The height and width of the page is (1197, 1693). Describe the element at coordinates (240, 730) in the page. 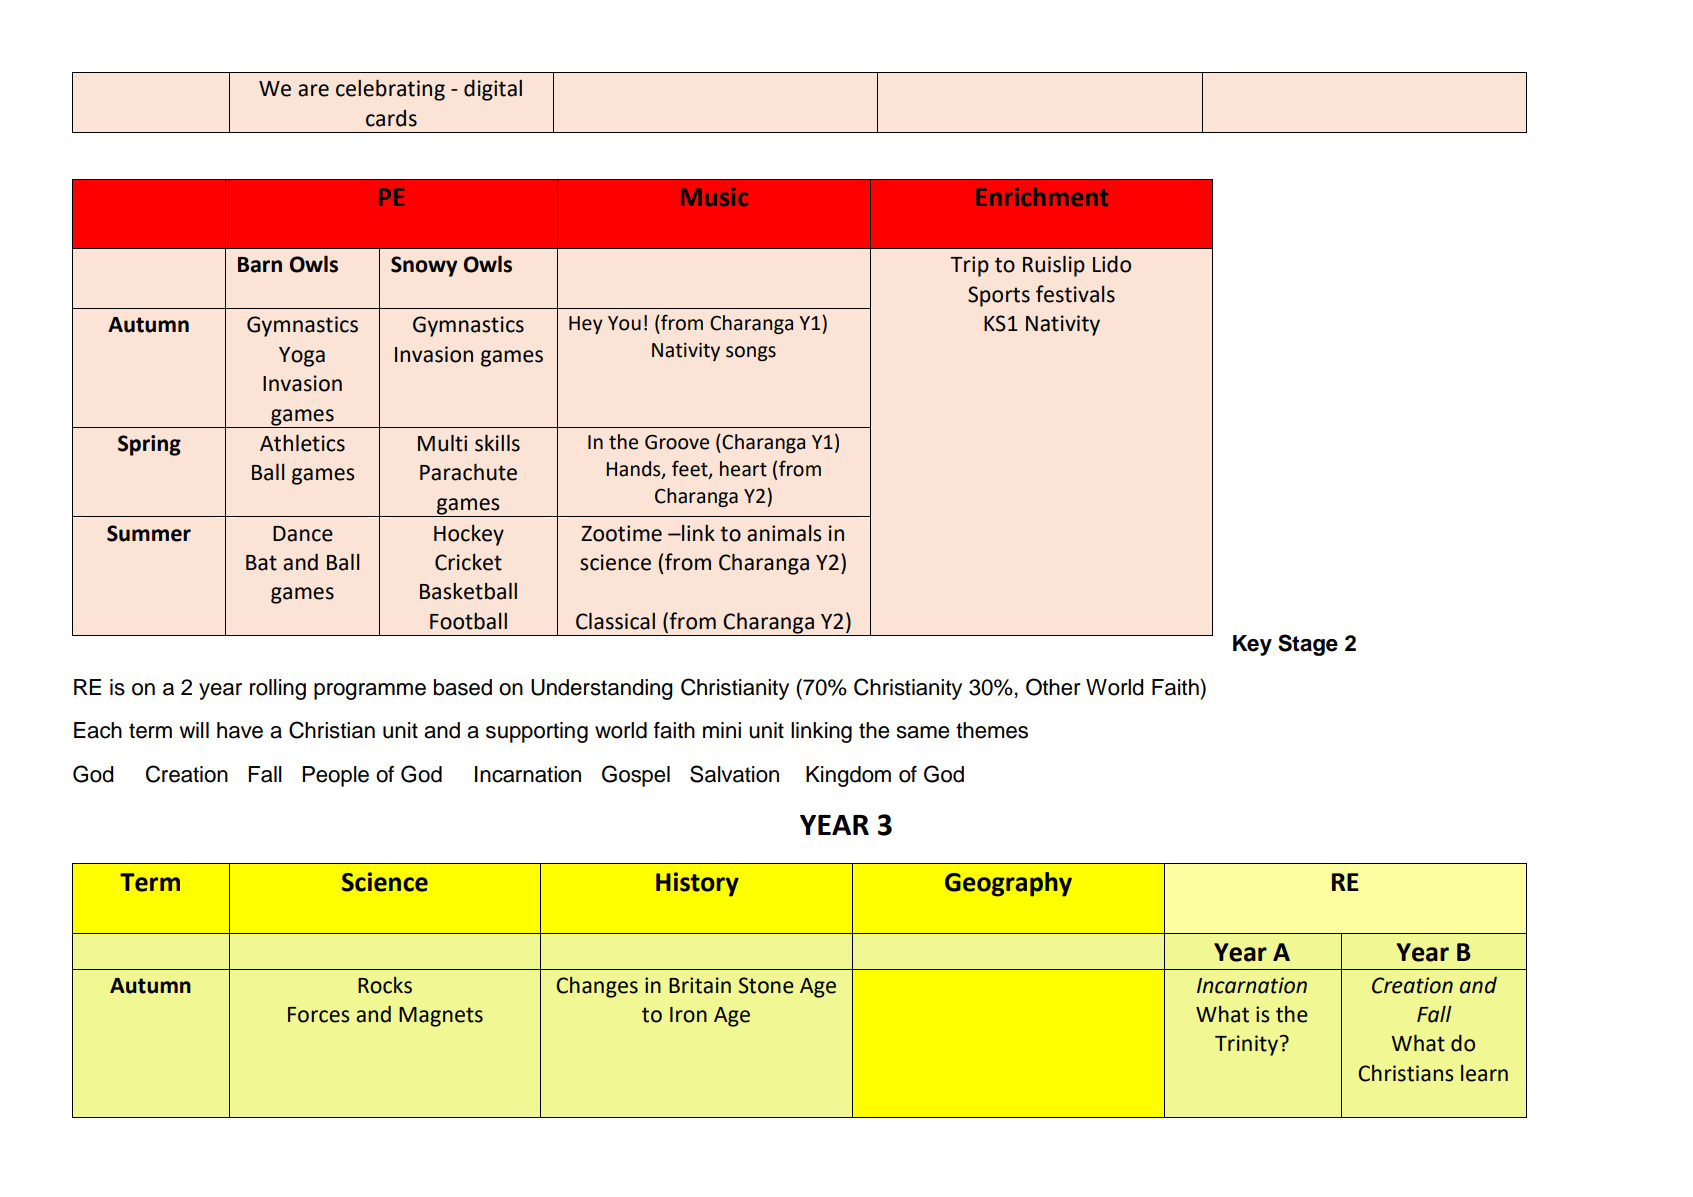

I see `have` at that location.
